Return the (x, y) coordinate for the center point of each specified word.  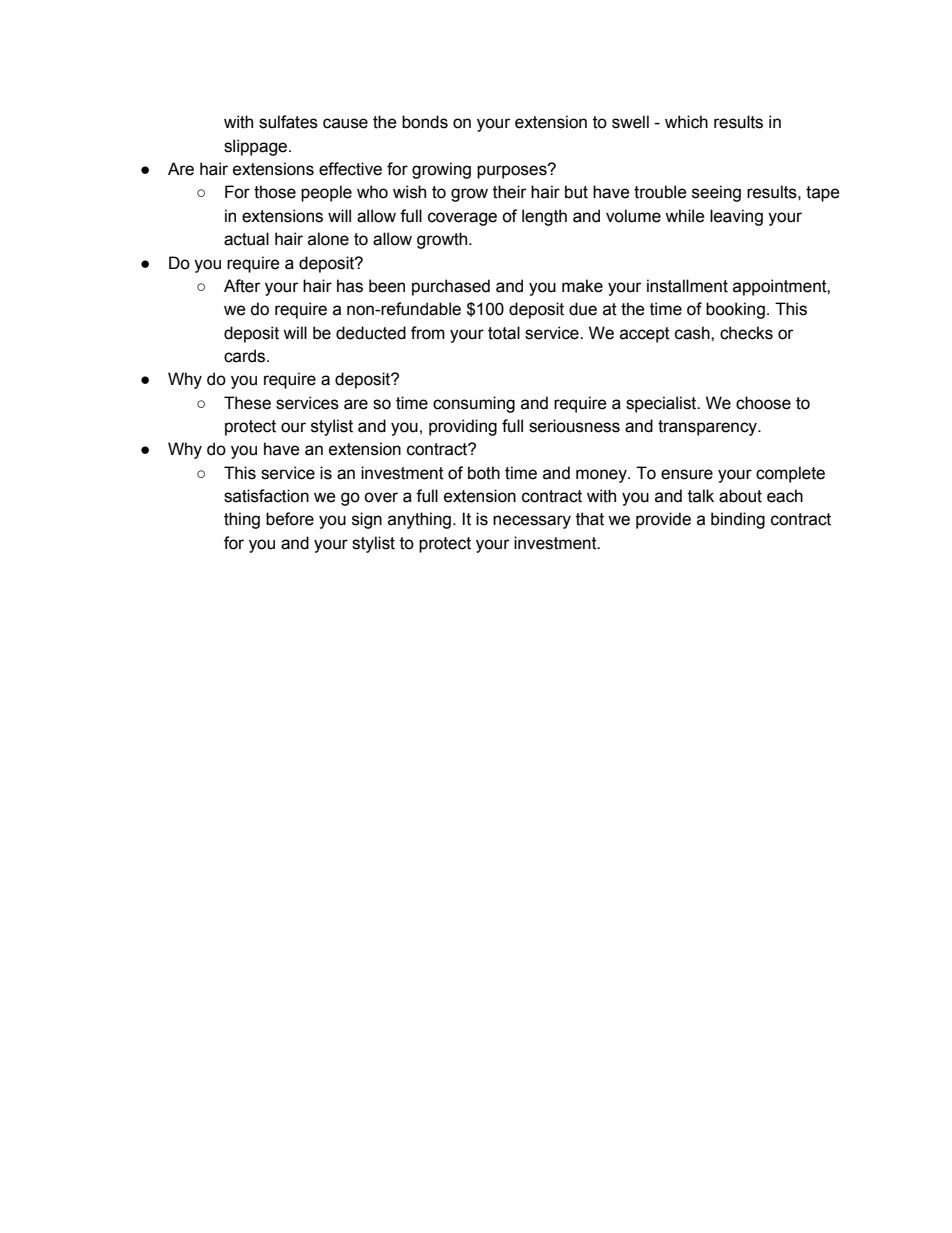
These (247, 403)
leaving (736, 217)
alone (328, 239)
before (290, 519)
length (544, 217)
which (686, 122)
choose (763, 403)
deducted (371, 333)
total (504, 333)
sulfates (288, 122)
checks (746, 333)
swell (630, 122)
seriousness (574, 426)
